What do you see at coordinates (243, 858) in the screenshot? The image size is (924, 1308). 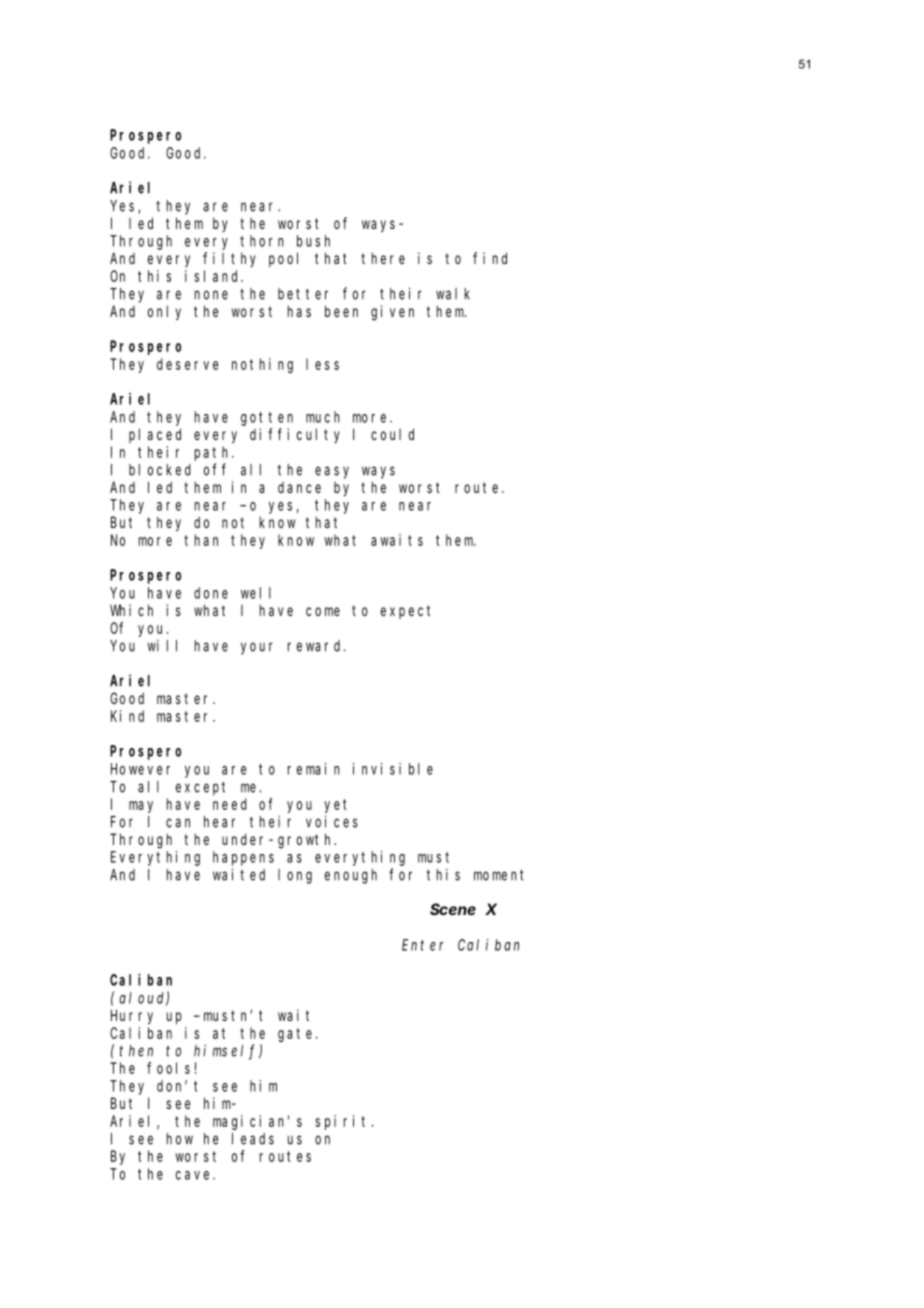 I see `happens` at bounding box center [243, 858].
